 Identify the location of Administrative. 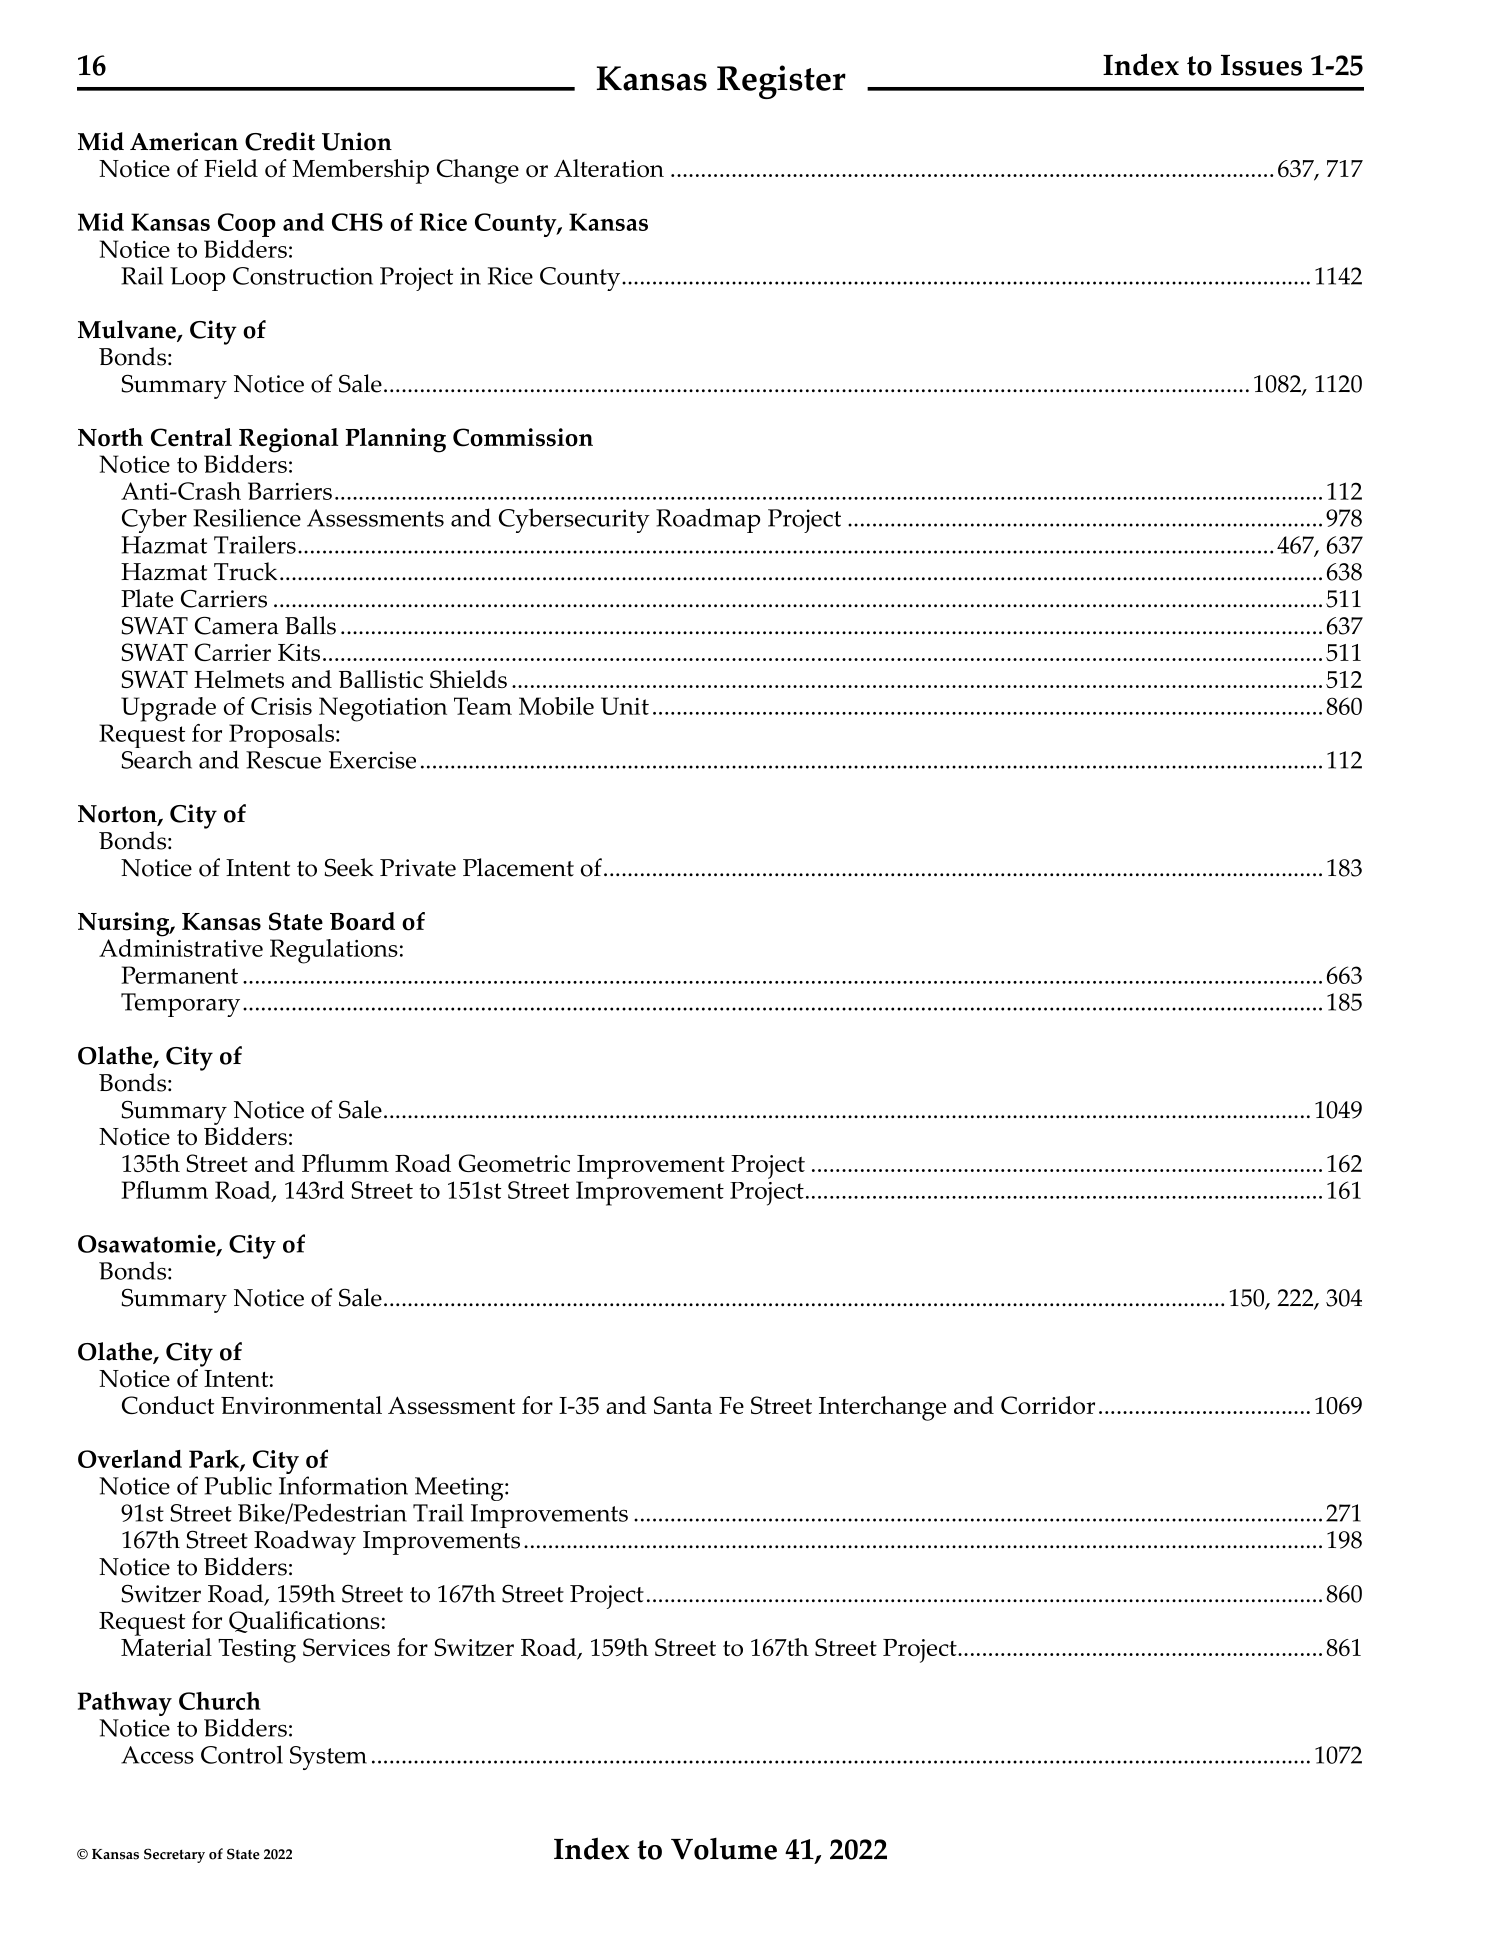
(181, 946).
